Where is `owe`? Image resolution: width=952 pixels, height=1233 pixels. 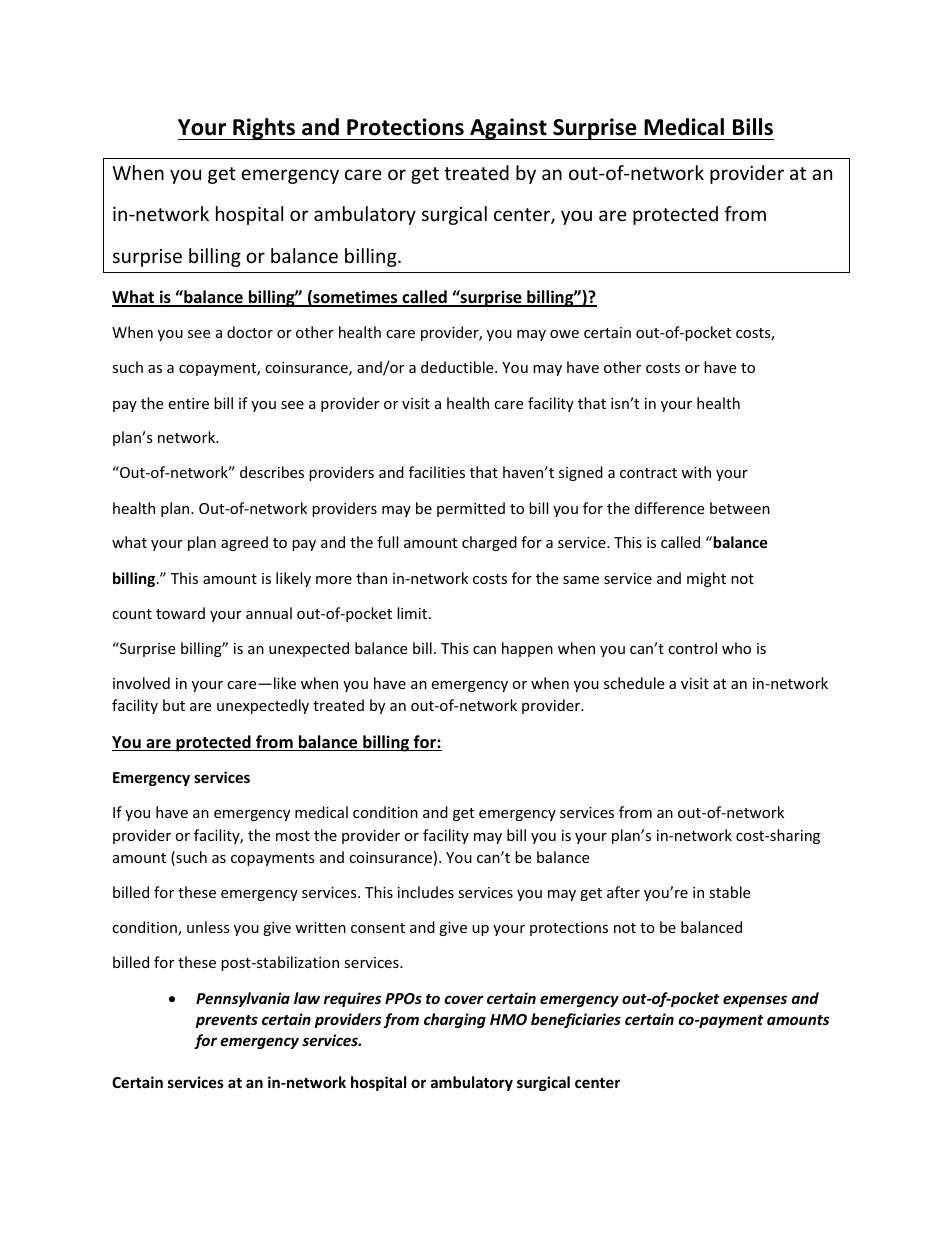 owe is located at coordinates (564, 334).
